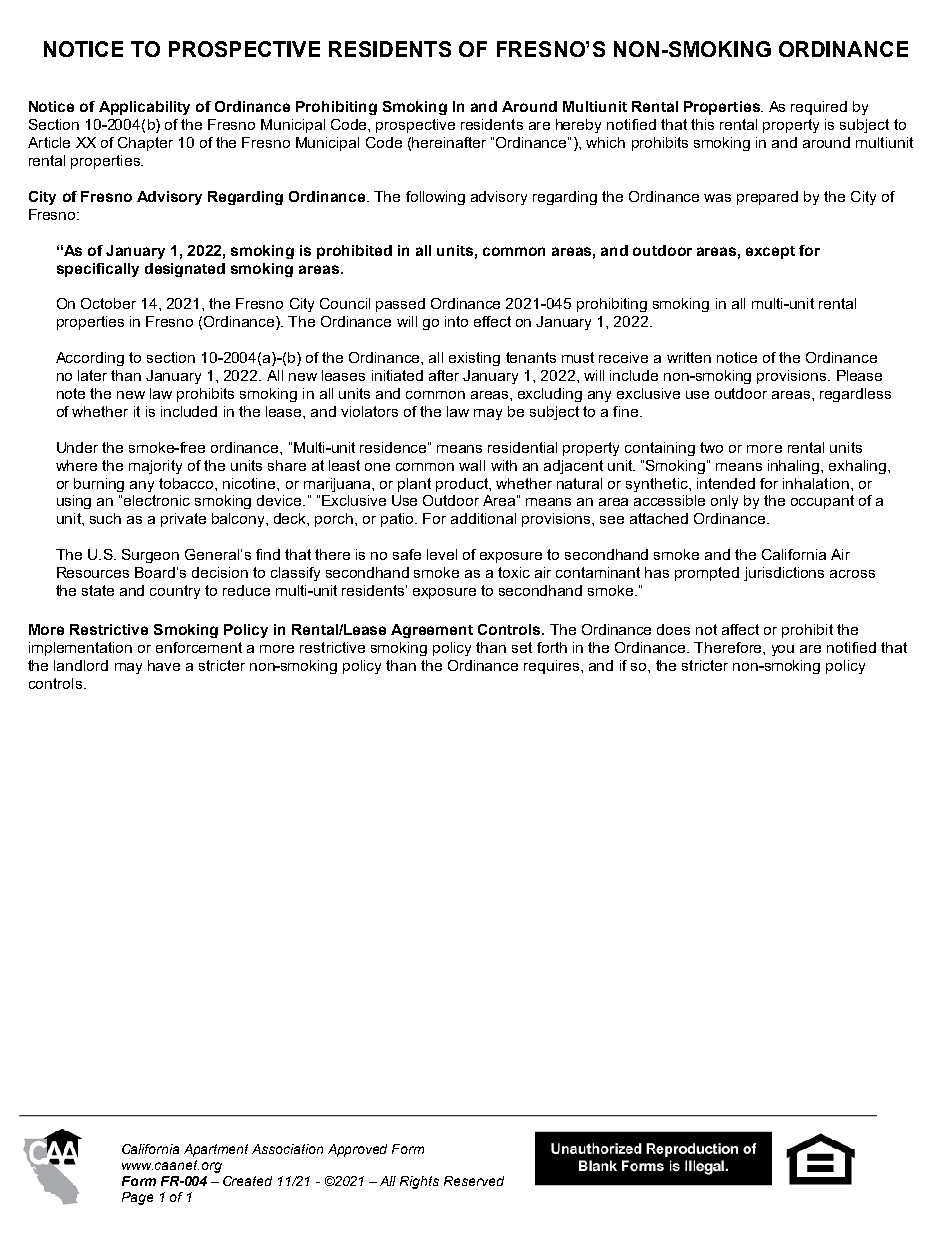 This screenshot has width=952, height=1233. Describe the element at coordinates (90, 359) in the screenshot. I see `According` at that location.
